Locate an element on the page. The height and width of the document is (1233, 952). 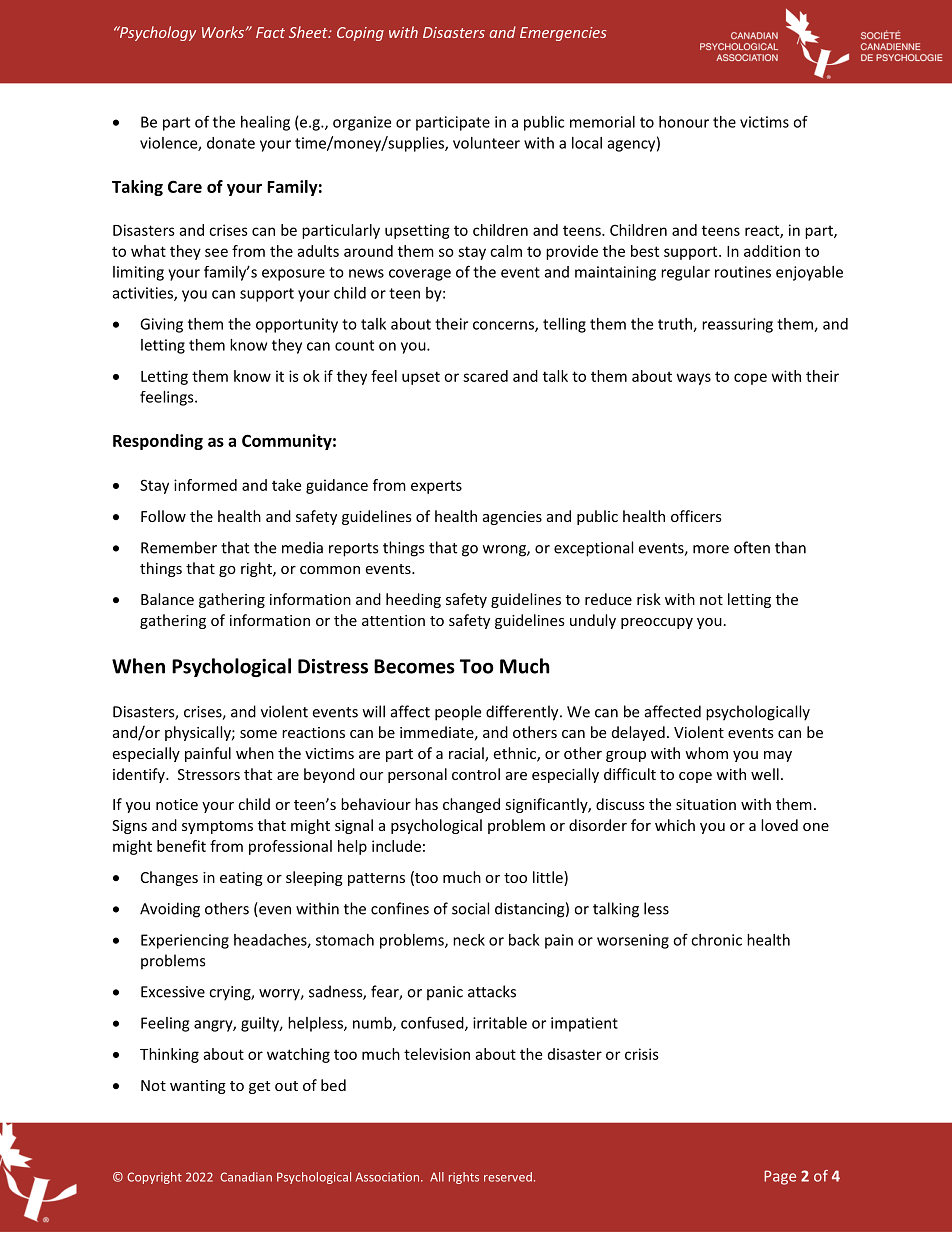
volunteer is located at coordinates (486, 143).
